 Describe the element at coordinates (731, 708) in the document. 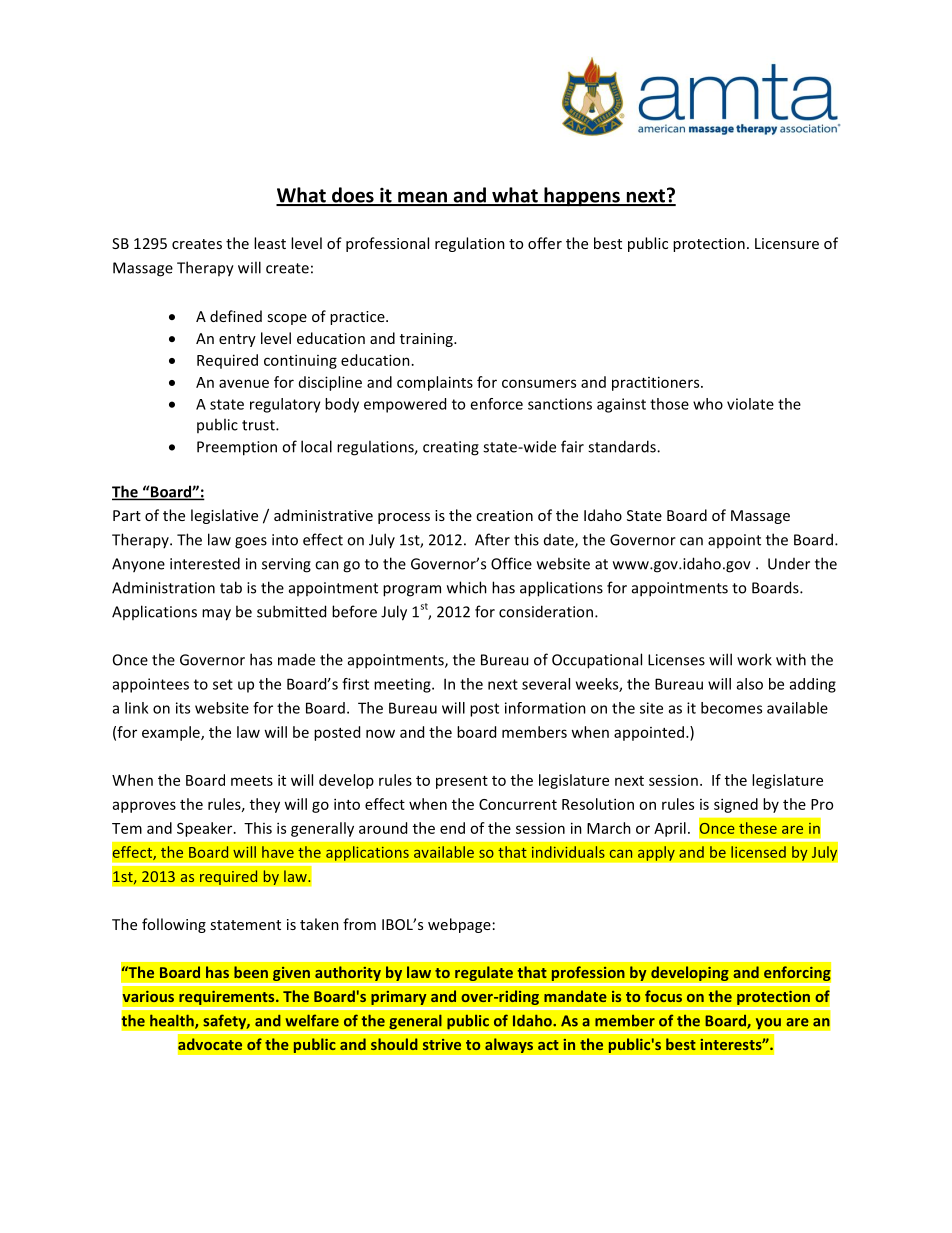

I see `becomes` at that location.
